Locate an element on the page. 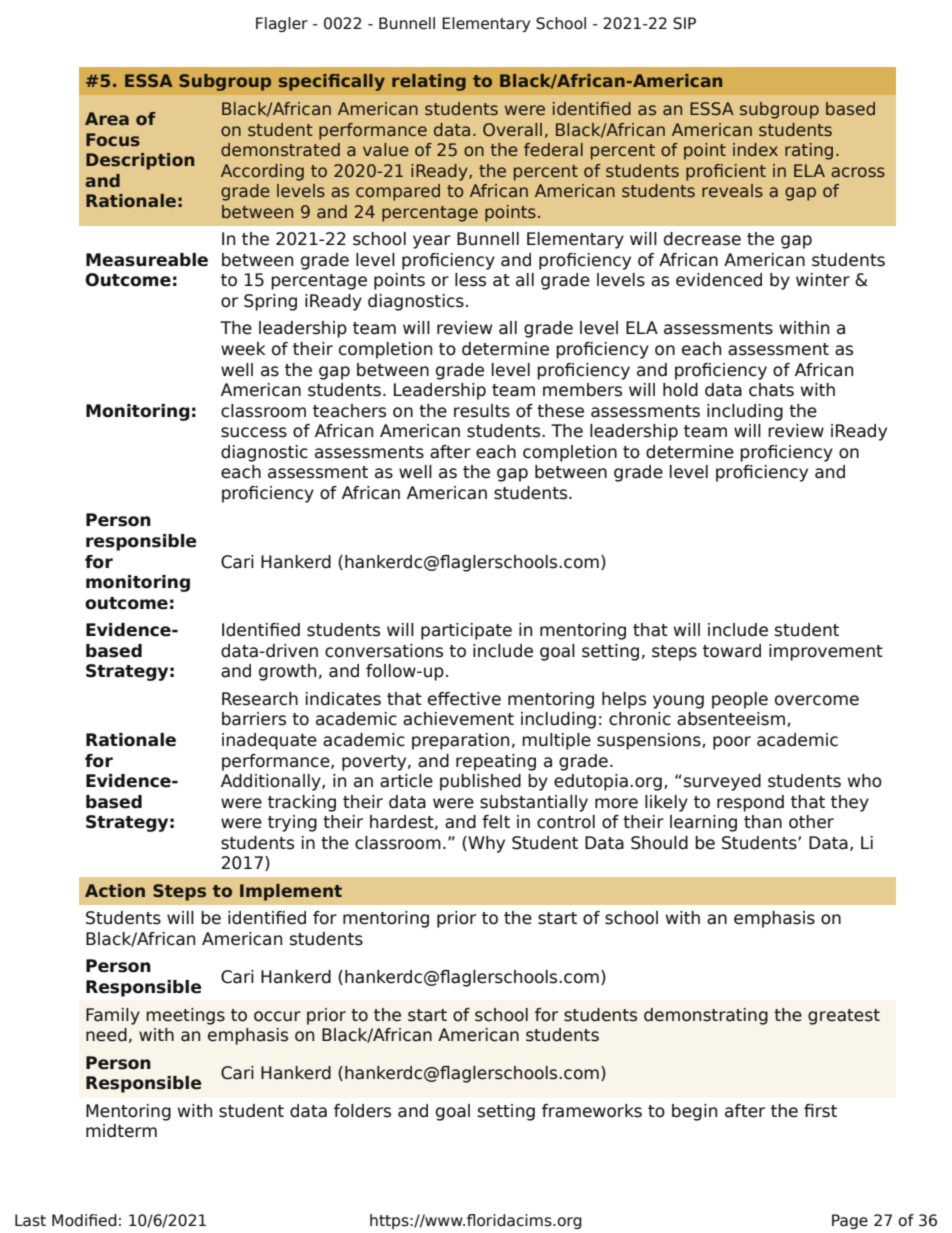 Image resolution: width=952 pixels, height=1233 pixels. folders is located at coordinates (362, 1111).
